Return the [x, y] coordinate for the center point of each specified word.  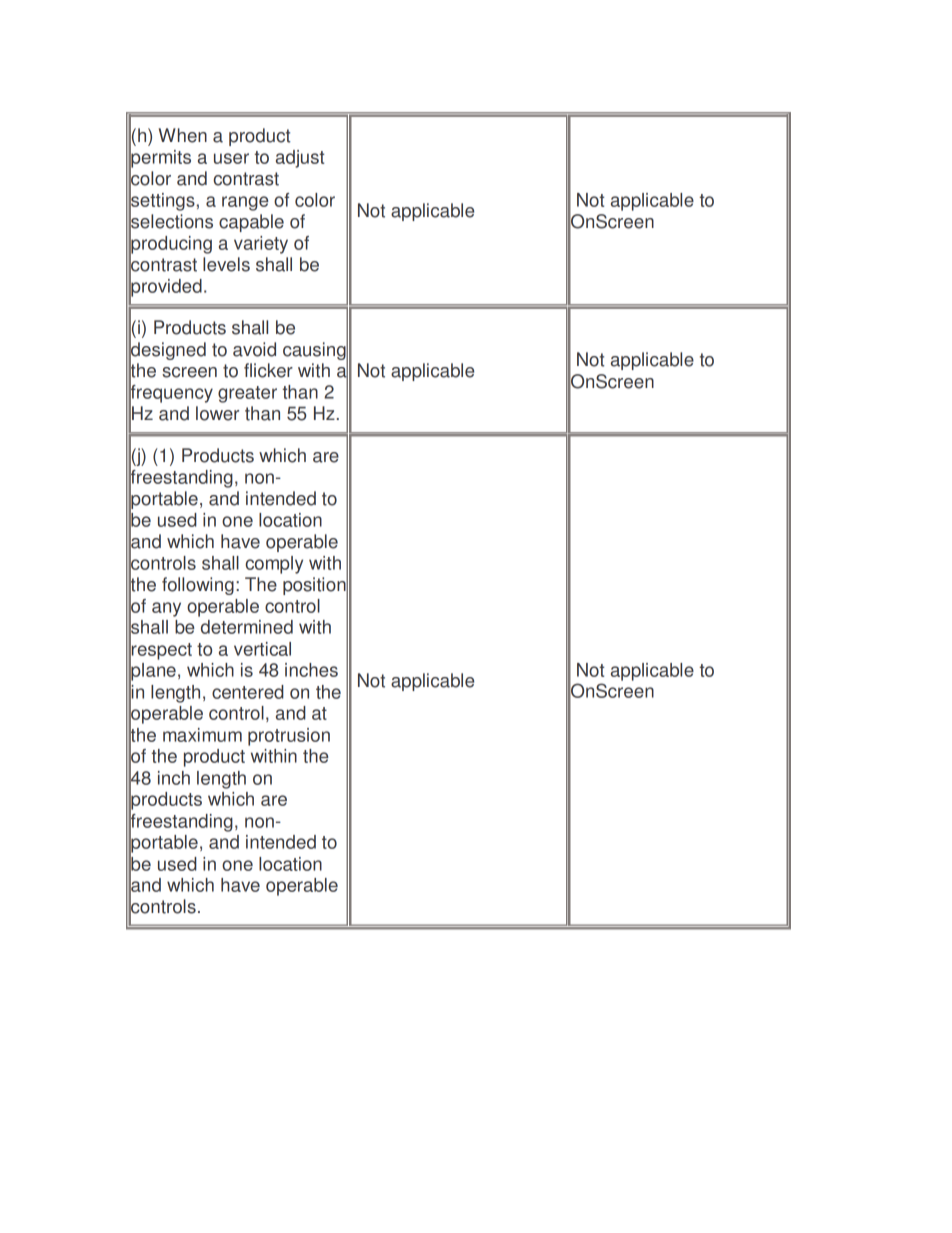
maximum [202, 735]
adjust [300, 159]
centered [248, 692]
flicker [268, 370]
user [231, 158]
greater [247, 394]
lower [217, 413]
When [183, 135]
